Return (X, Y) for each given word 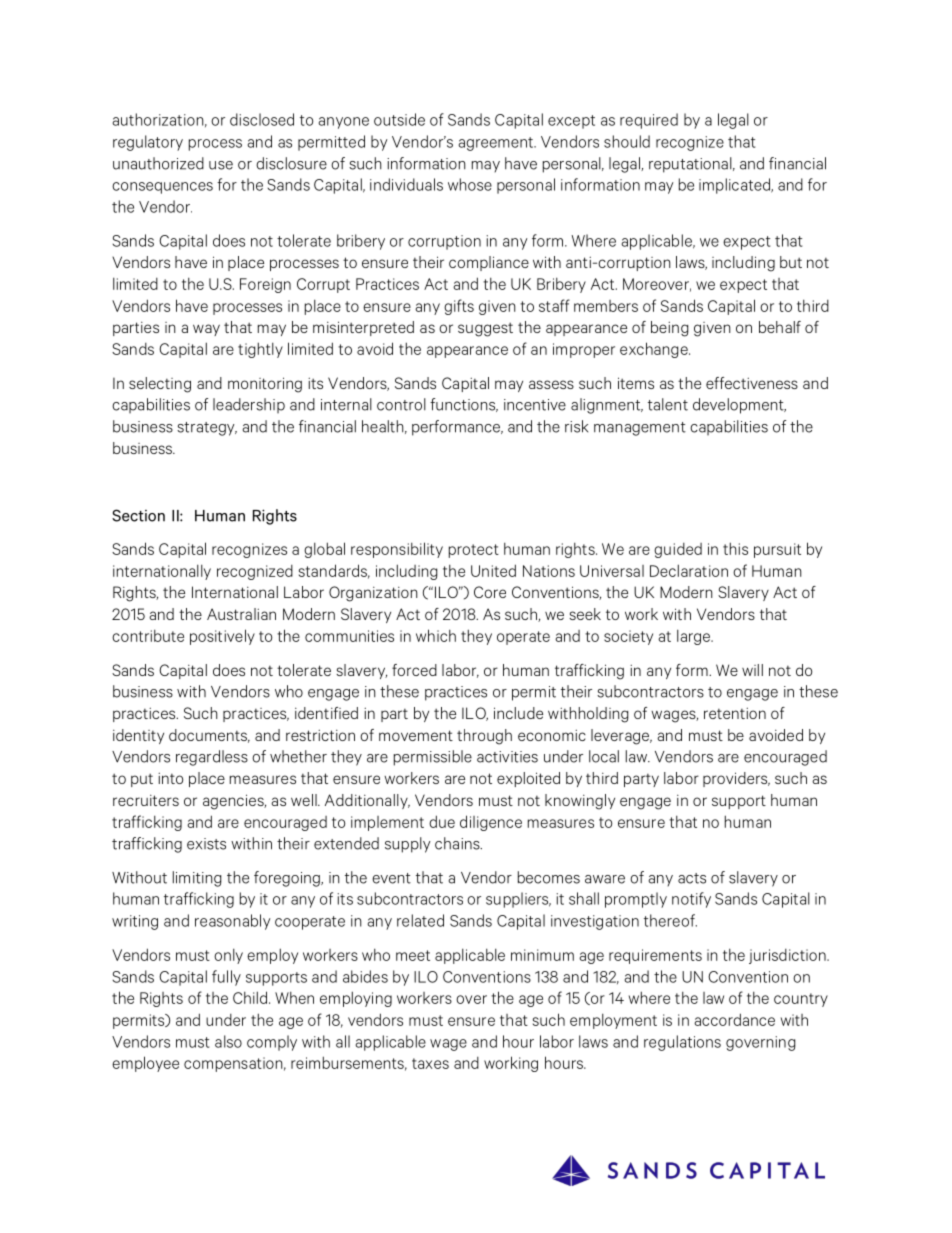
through (484, 737)
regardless (212, 758)
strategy (207, 429)
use (221, 165)
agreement (496, 144)
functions (464, 405)
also (228, 1041)
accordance (734, 1019)
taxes (430, 1063)
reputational (691, 165)
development (739, 406)
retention (735, 713)
